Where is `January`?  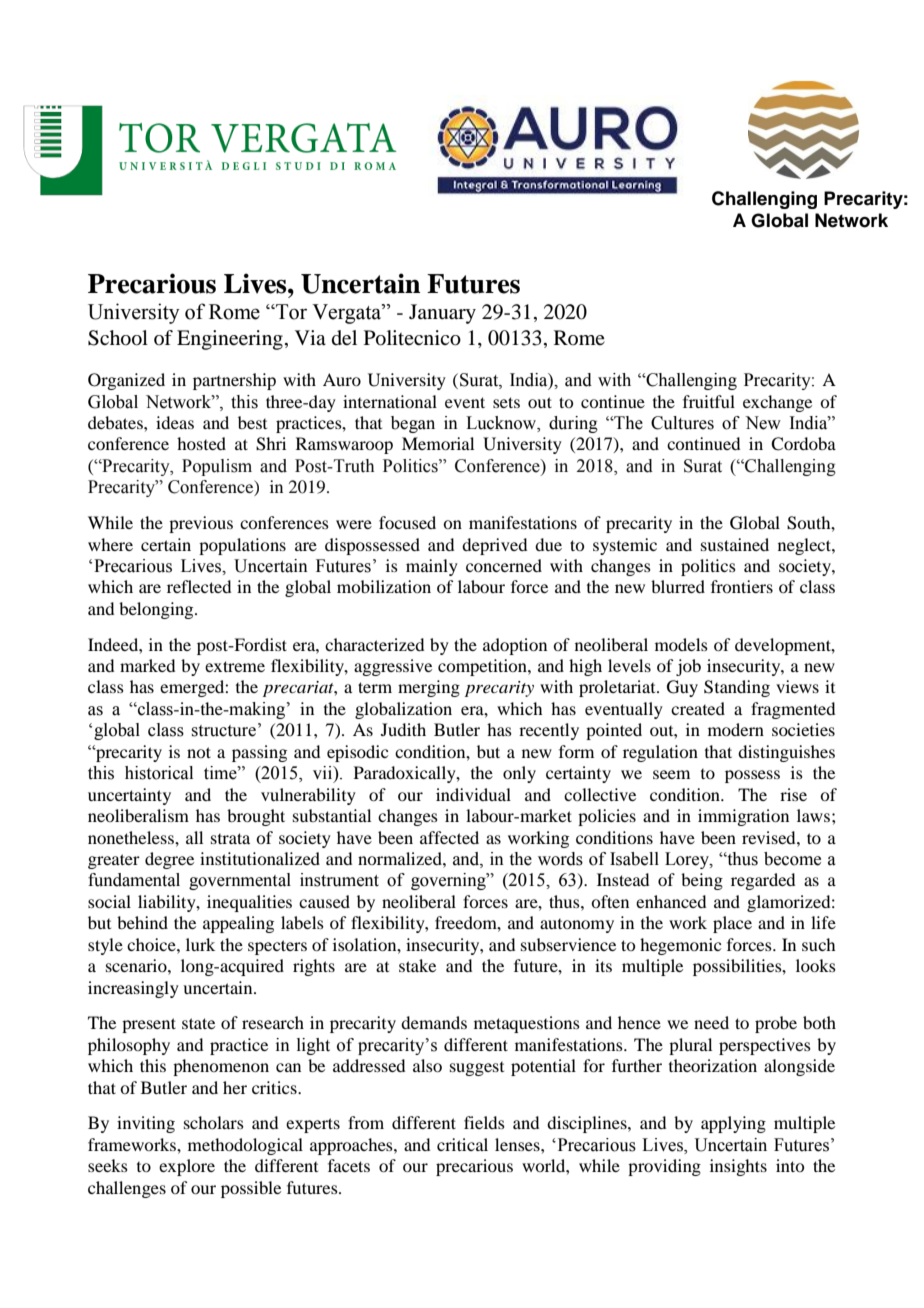
January is located at coordinates (442, 314).
